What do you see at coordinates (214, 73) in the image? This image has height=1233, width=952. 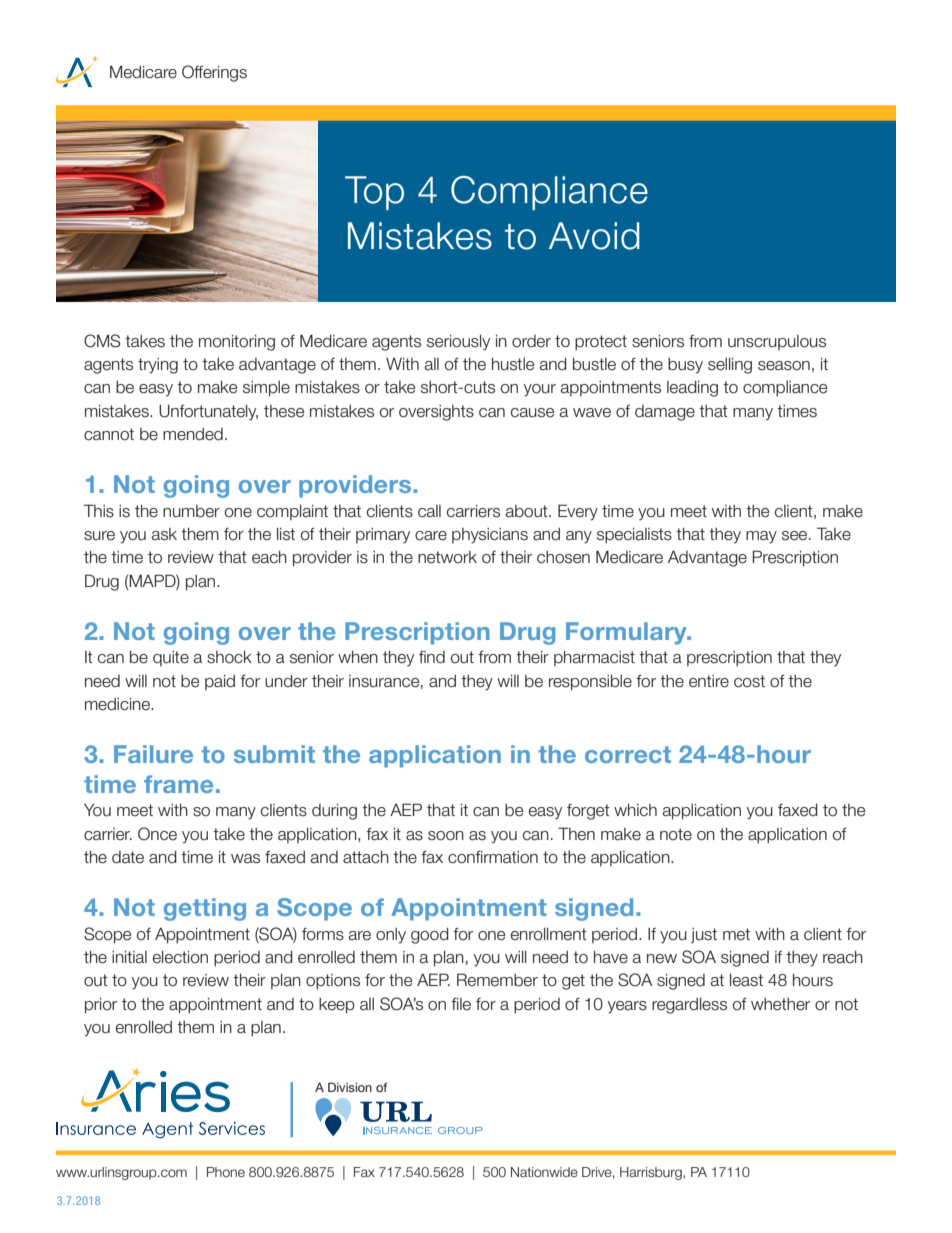 I see `Offerings` at bounding box center [214, 73].
